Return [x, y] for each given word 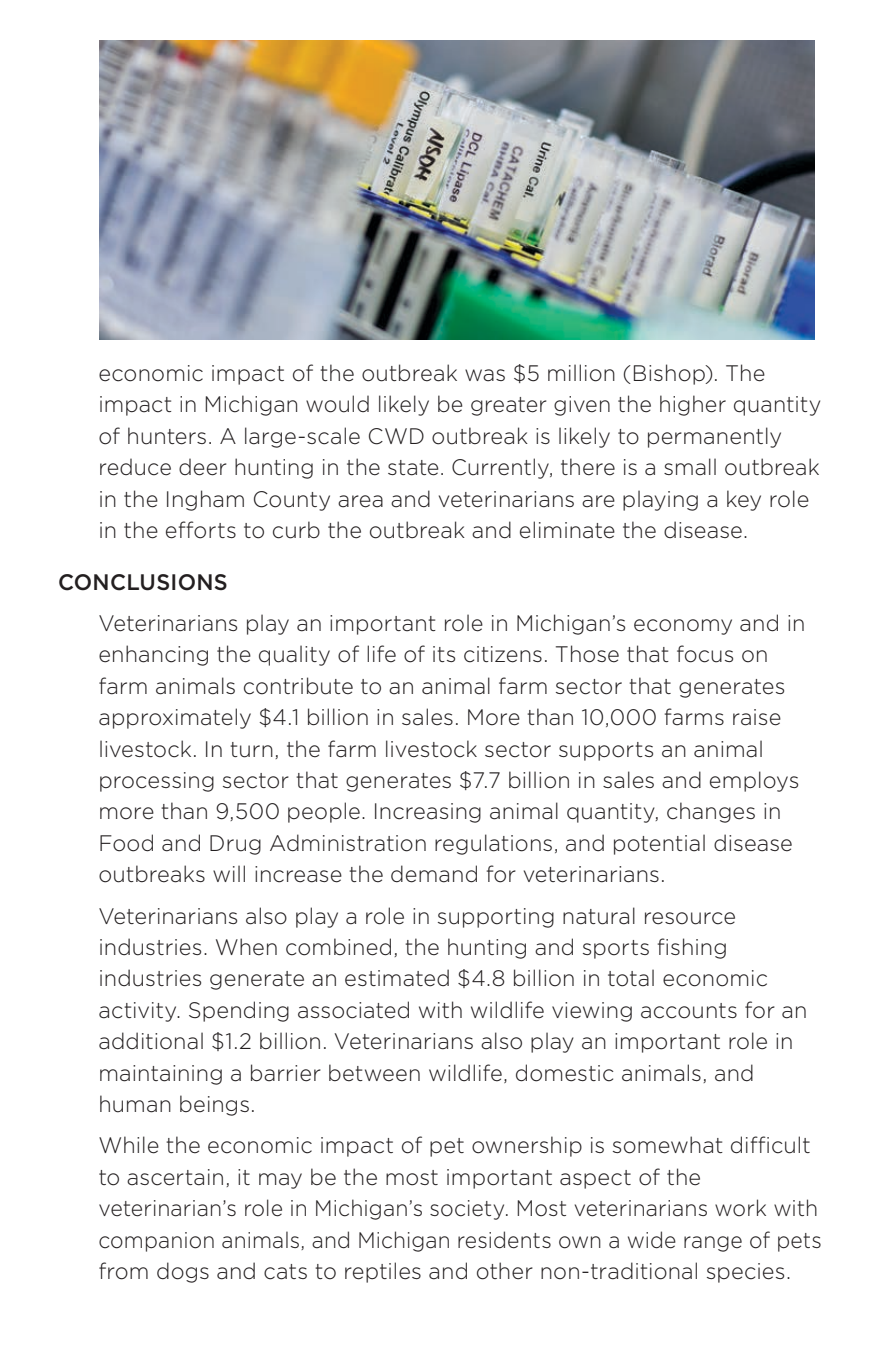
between [374, 1073]
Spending [239, 1011]
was [485, 375]
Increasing [428, 813]
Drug [235, 845]
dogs [183, 1272]
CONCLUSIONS [143, 582]
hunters [167, 436]
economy [683, 627]
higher [693, 405]
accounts [689, 1011]
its [444, 654]
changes [711, 812]
